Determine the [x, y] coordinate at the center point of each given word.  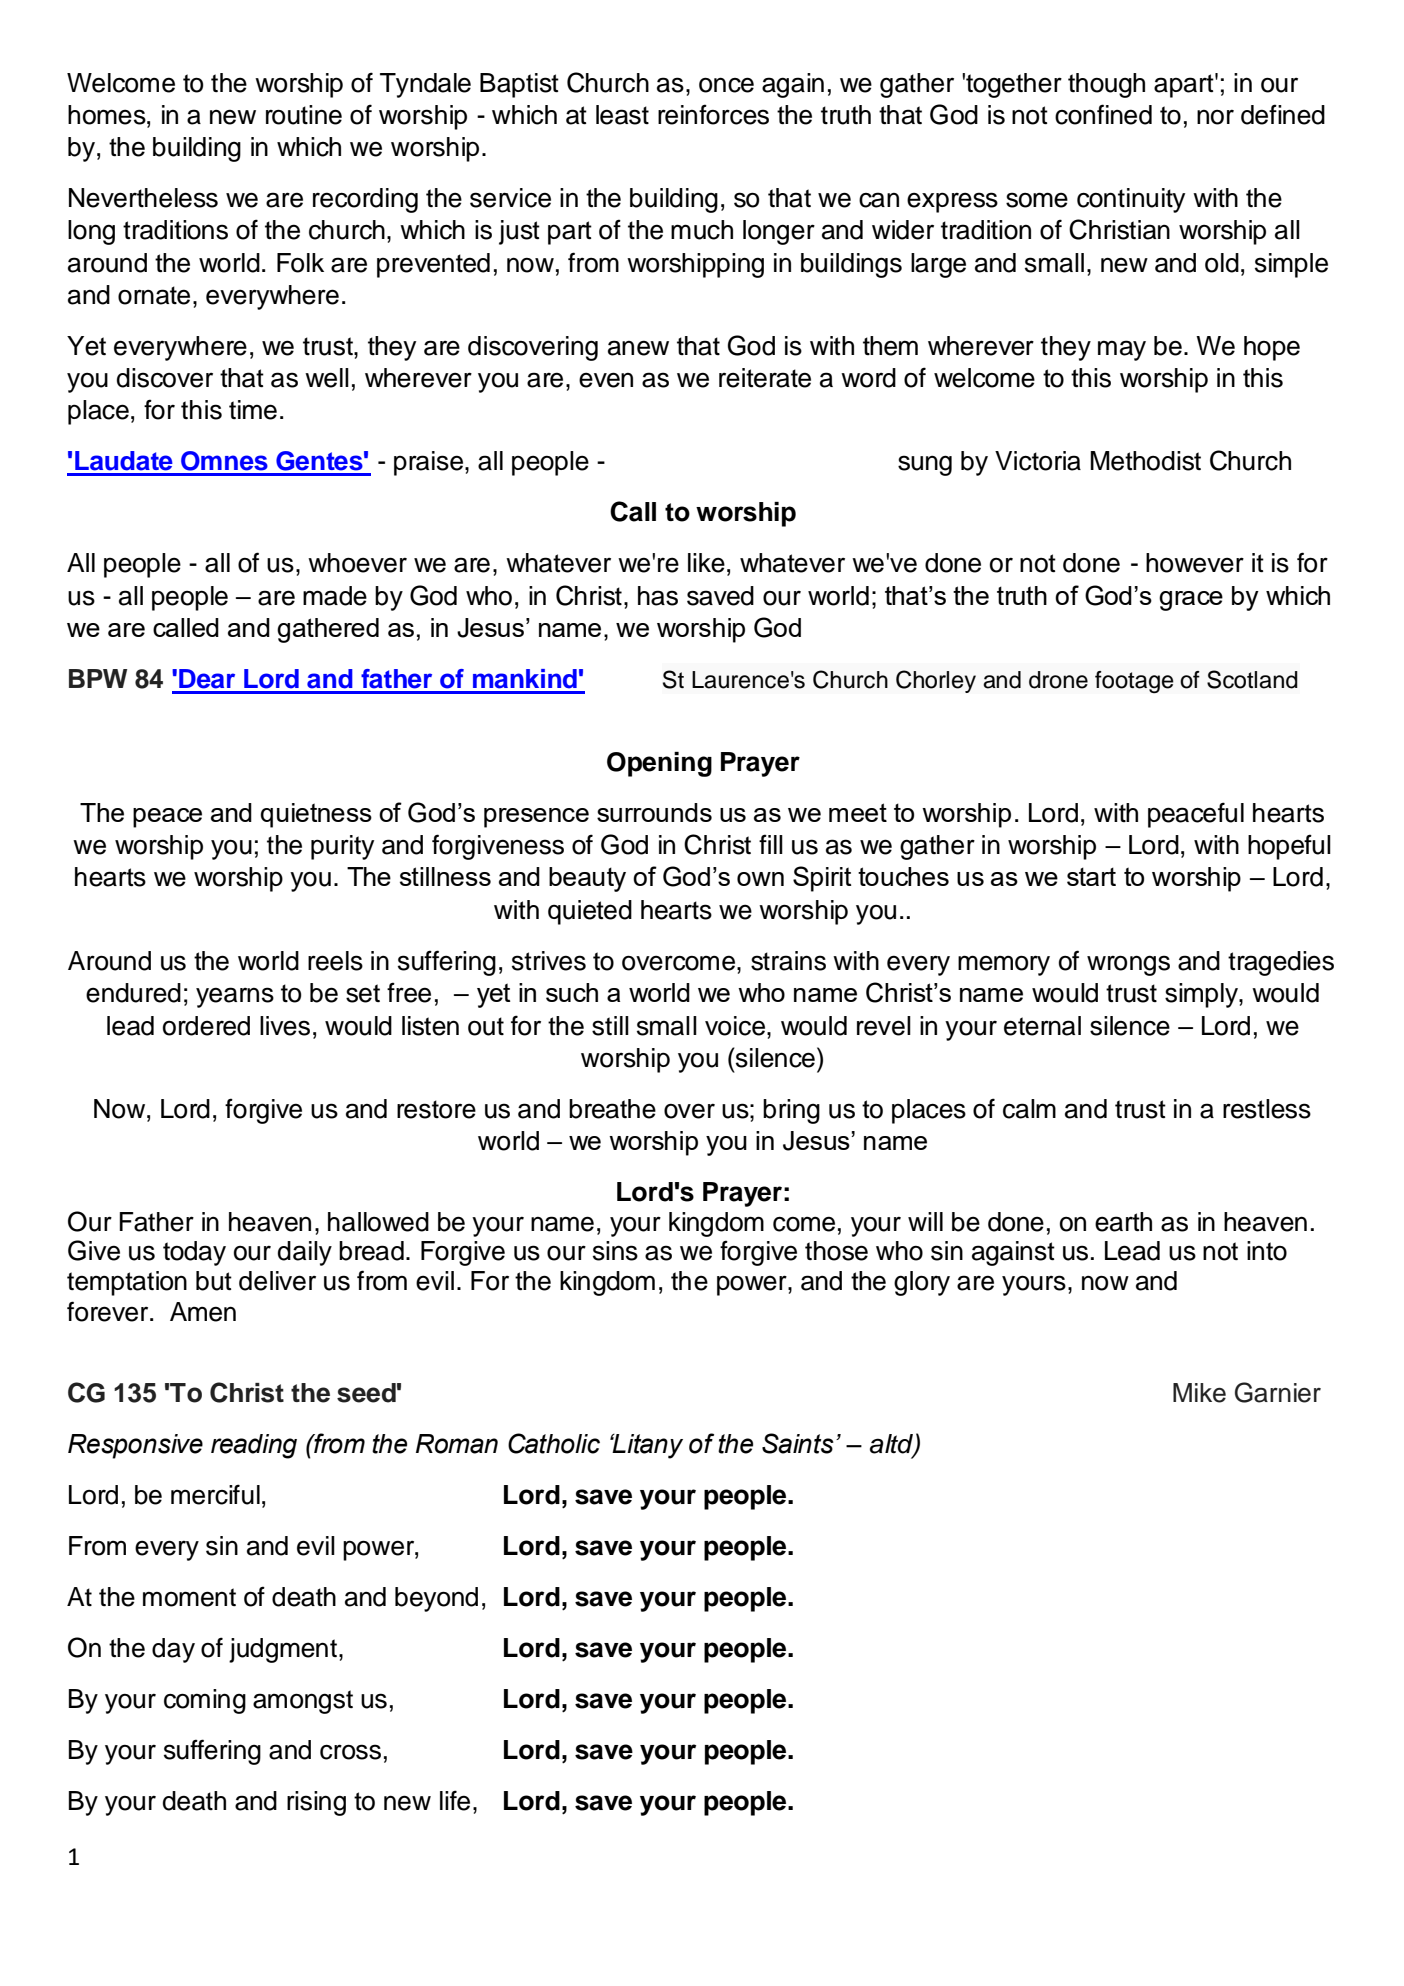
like [706, 563]
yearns [235, 997]
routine [304, 115]
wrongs [1128, 965]
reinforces [713, 114]
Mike [1199, 1393]
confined [1103, 114]
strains [788, 961]
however [1195, 563]
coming [205, 1701]
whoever [357, 563]
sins [615, 1251]
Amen [203, 1312]
